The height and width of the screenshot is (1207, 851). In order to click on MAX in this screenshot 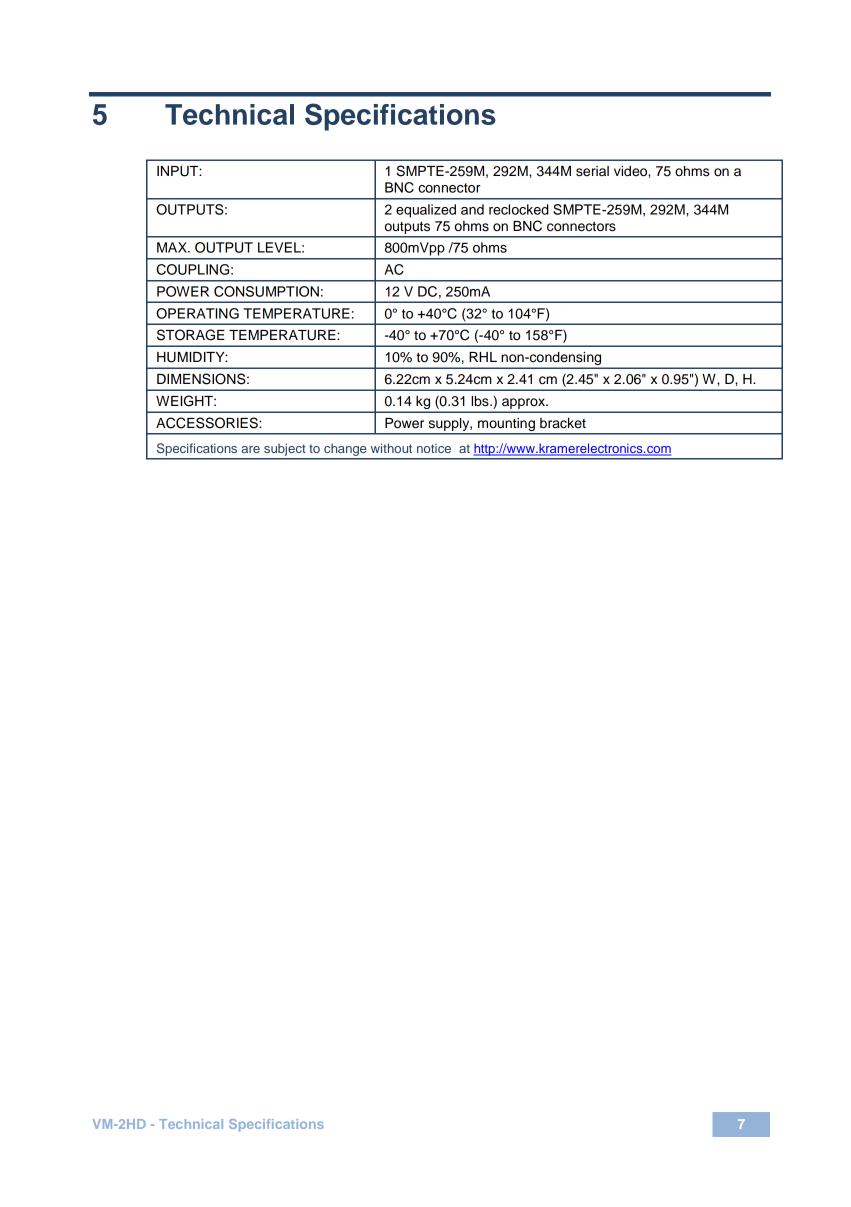, I will do `click(173, 247)`.
